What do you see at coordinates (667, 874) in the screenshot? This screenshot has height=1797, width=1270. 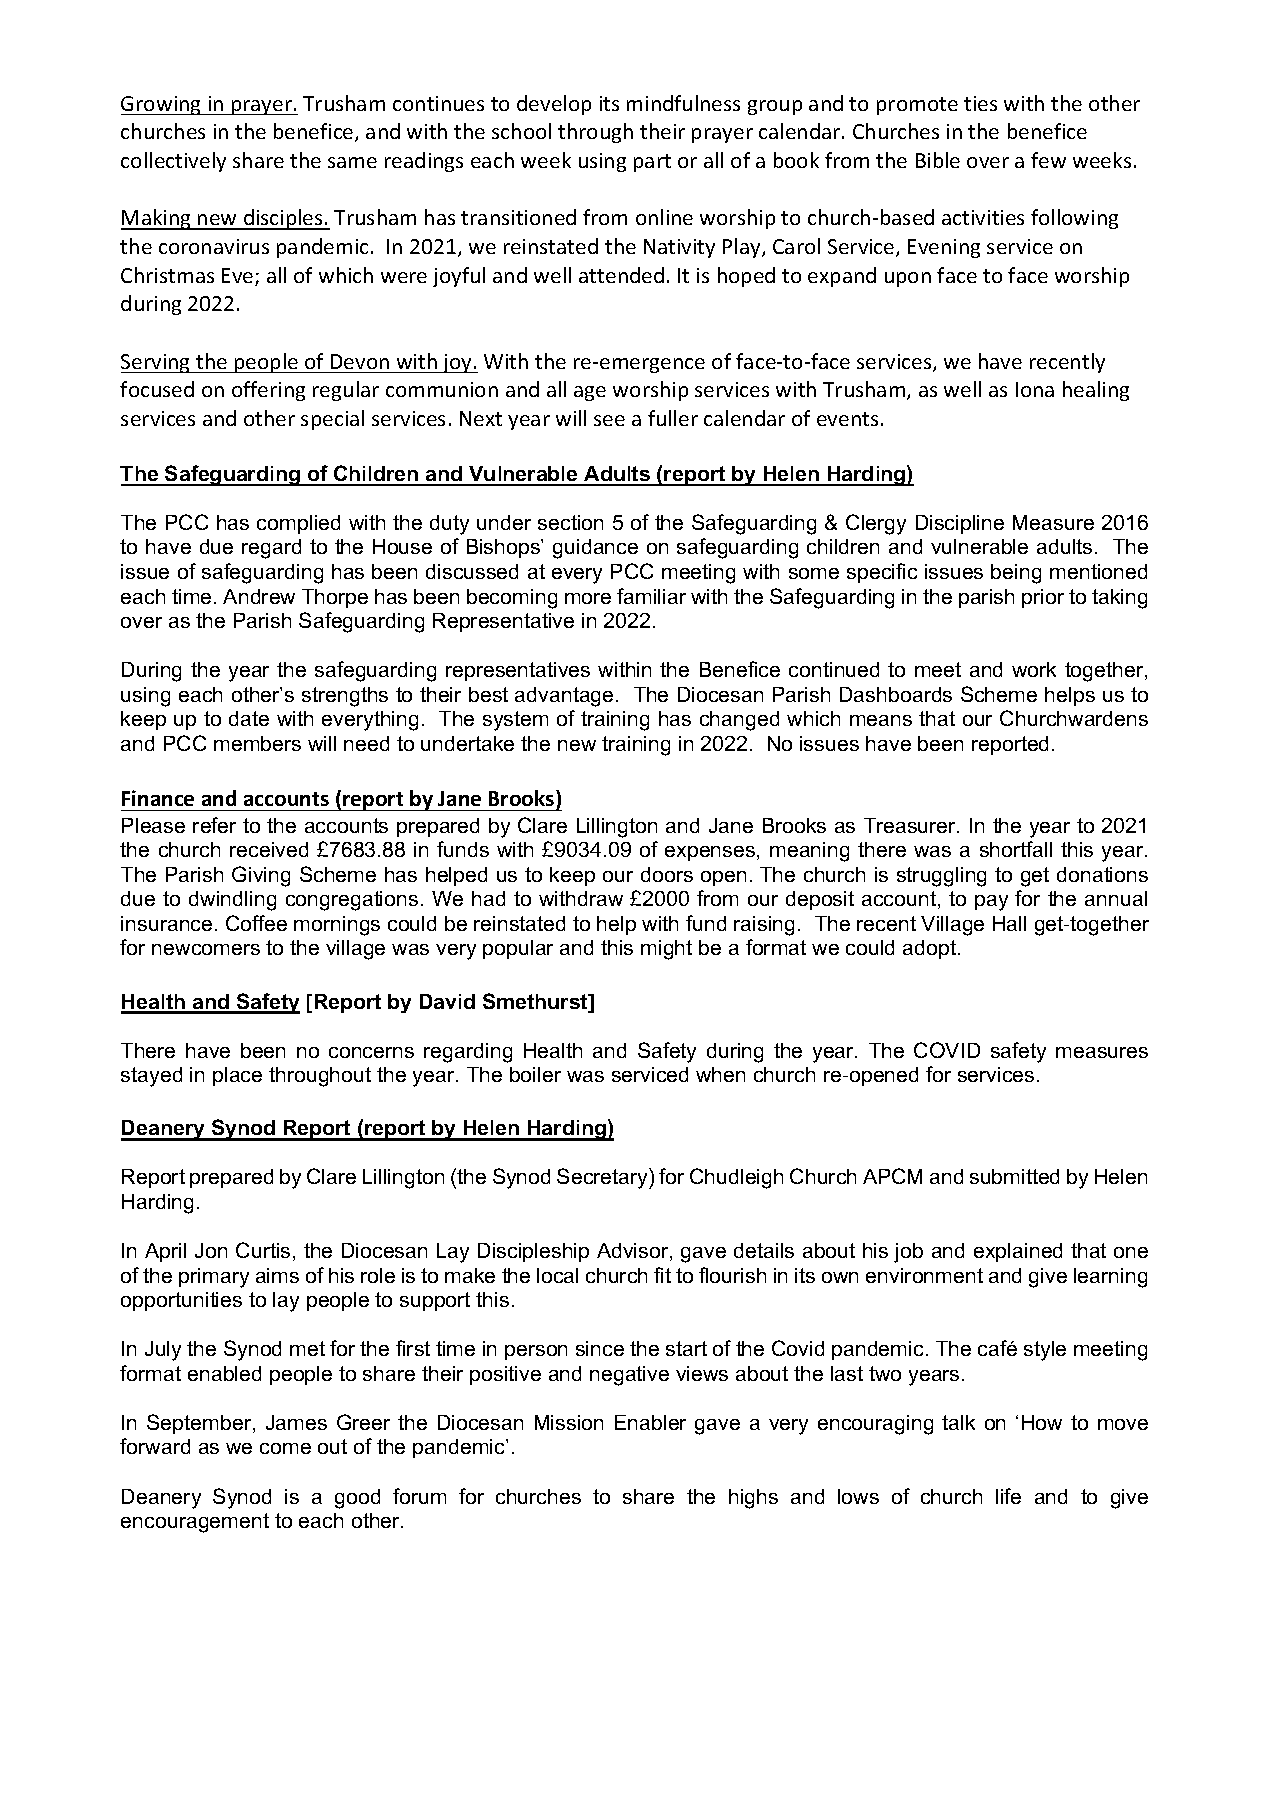 I see `doors` at bounding box center [667, 874].
